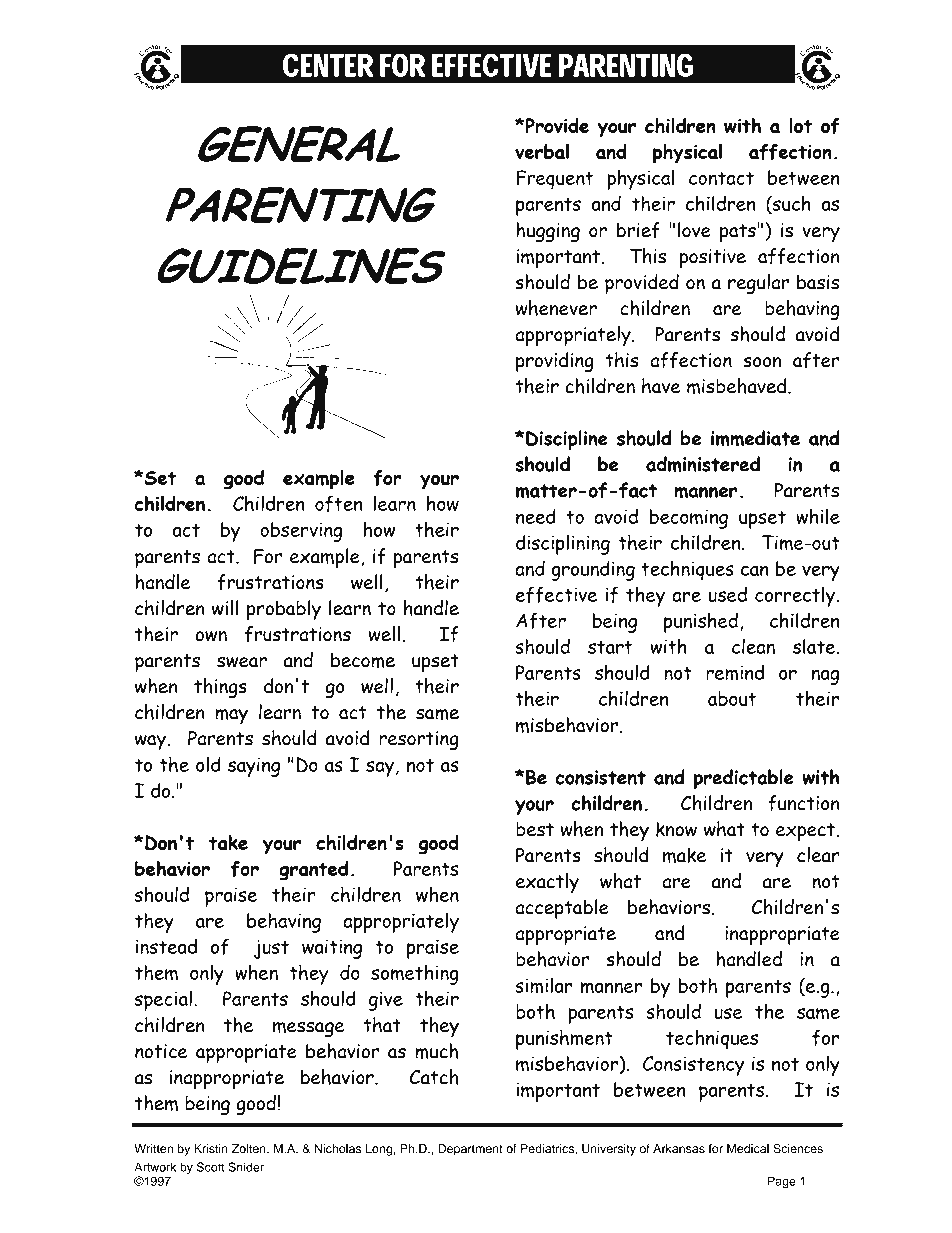 This page has width=952, height=1233. What do you see at coordinates (419, 741) in the page?
I see `resorting` at bounding box center [419, 741].
